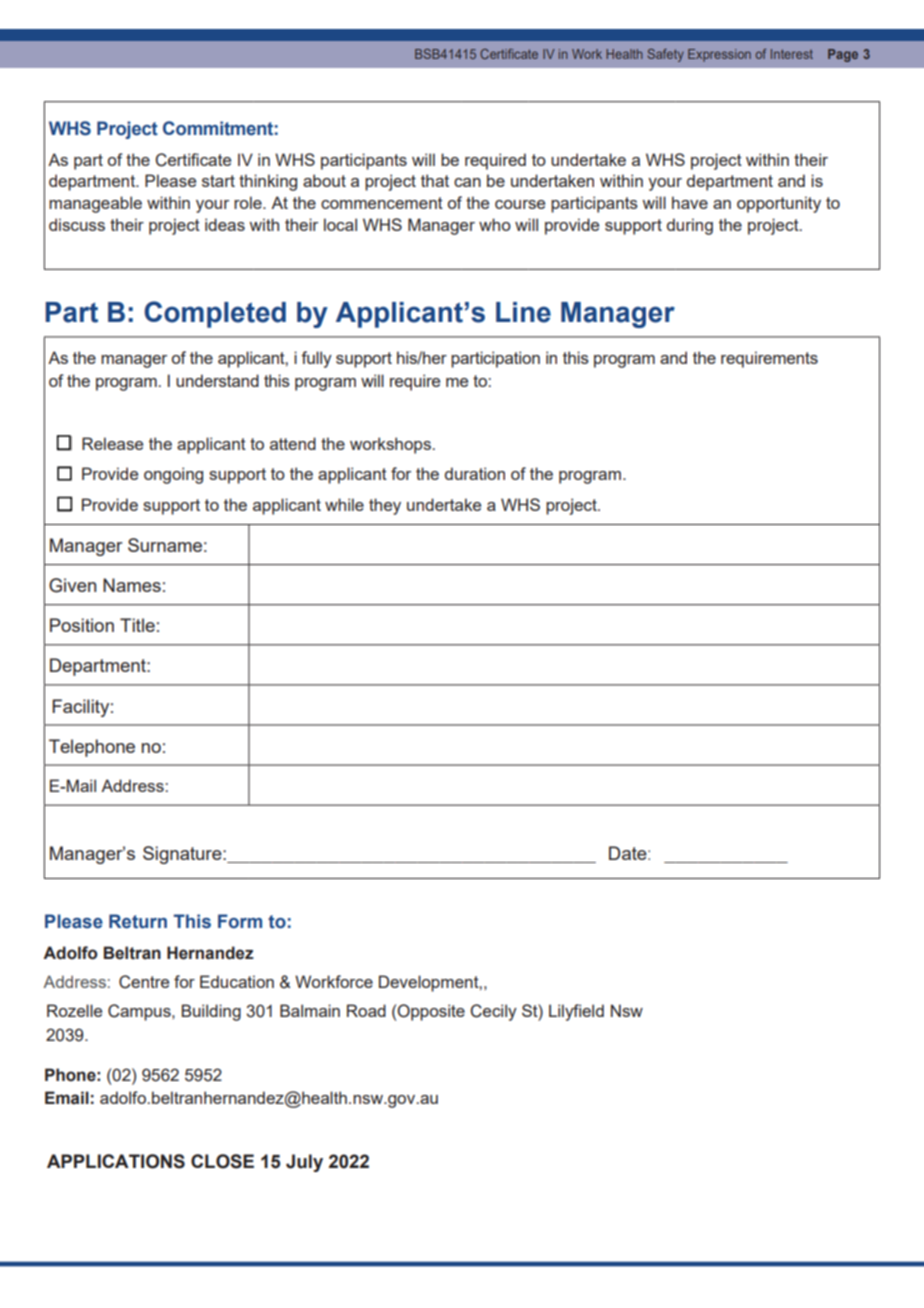 The width and height of the page is (924, 1308). What do you see at coordinates (435, 180) in the page?
I see `that` at bounding box center [435, 180].
